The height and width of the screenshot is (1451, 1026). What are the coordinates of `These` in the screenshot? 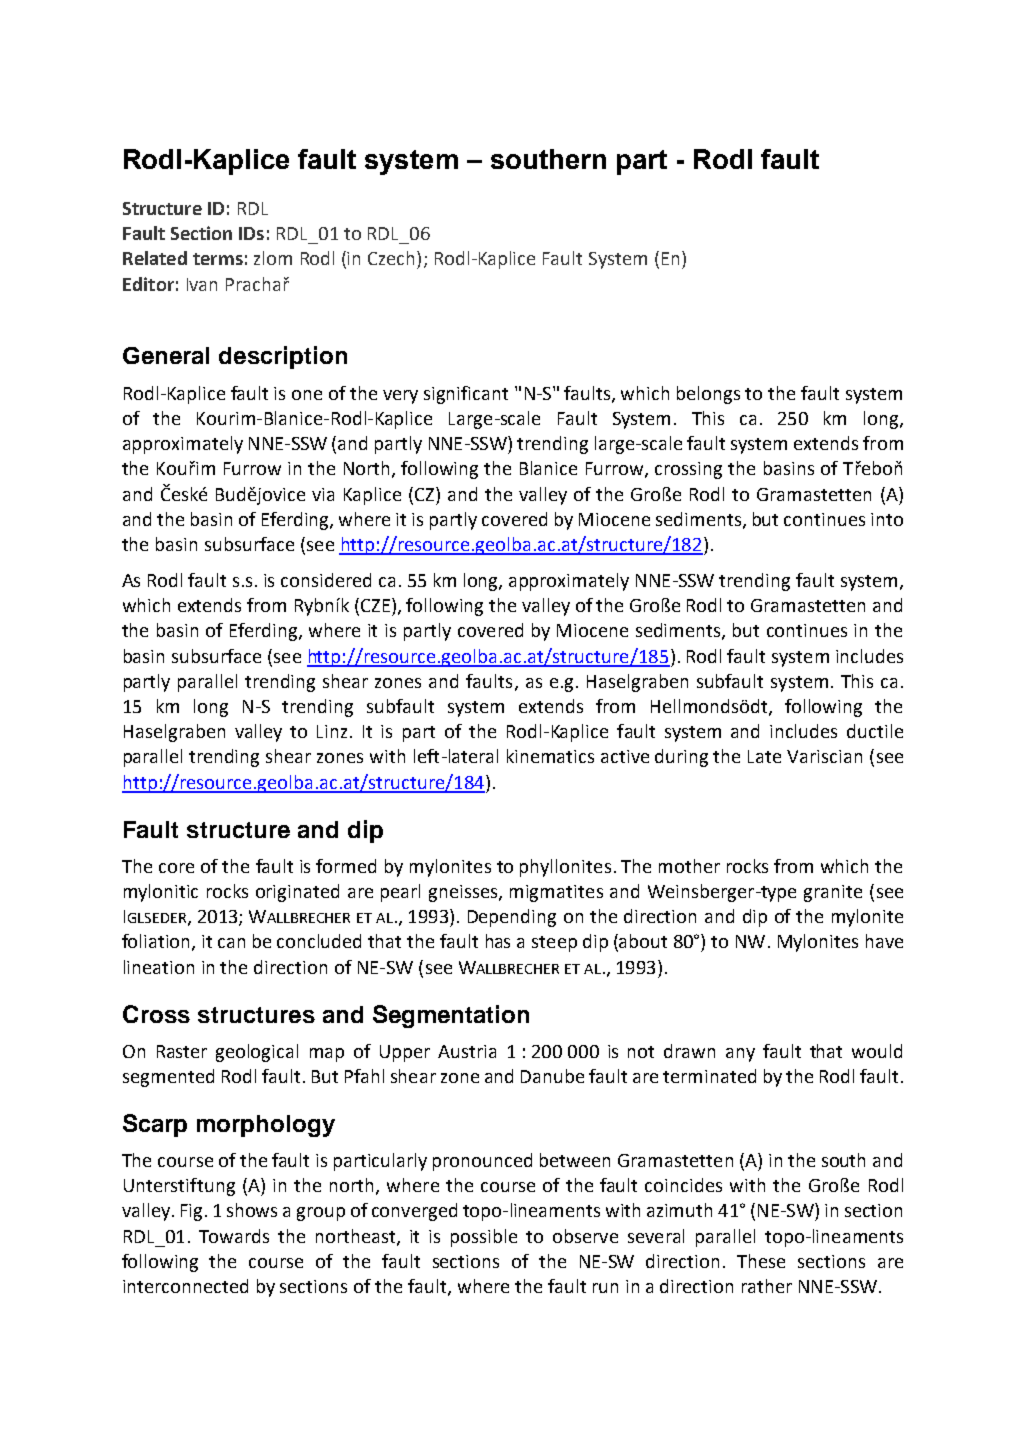 It's located at (761, 1261).
